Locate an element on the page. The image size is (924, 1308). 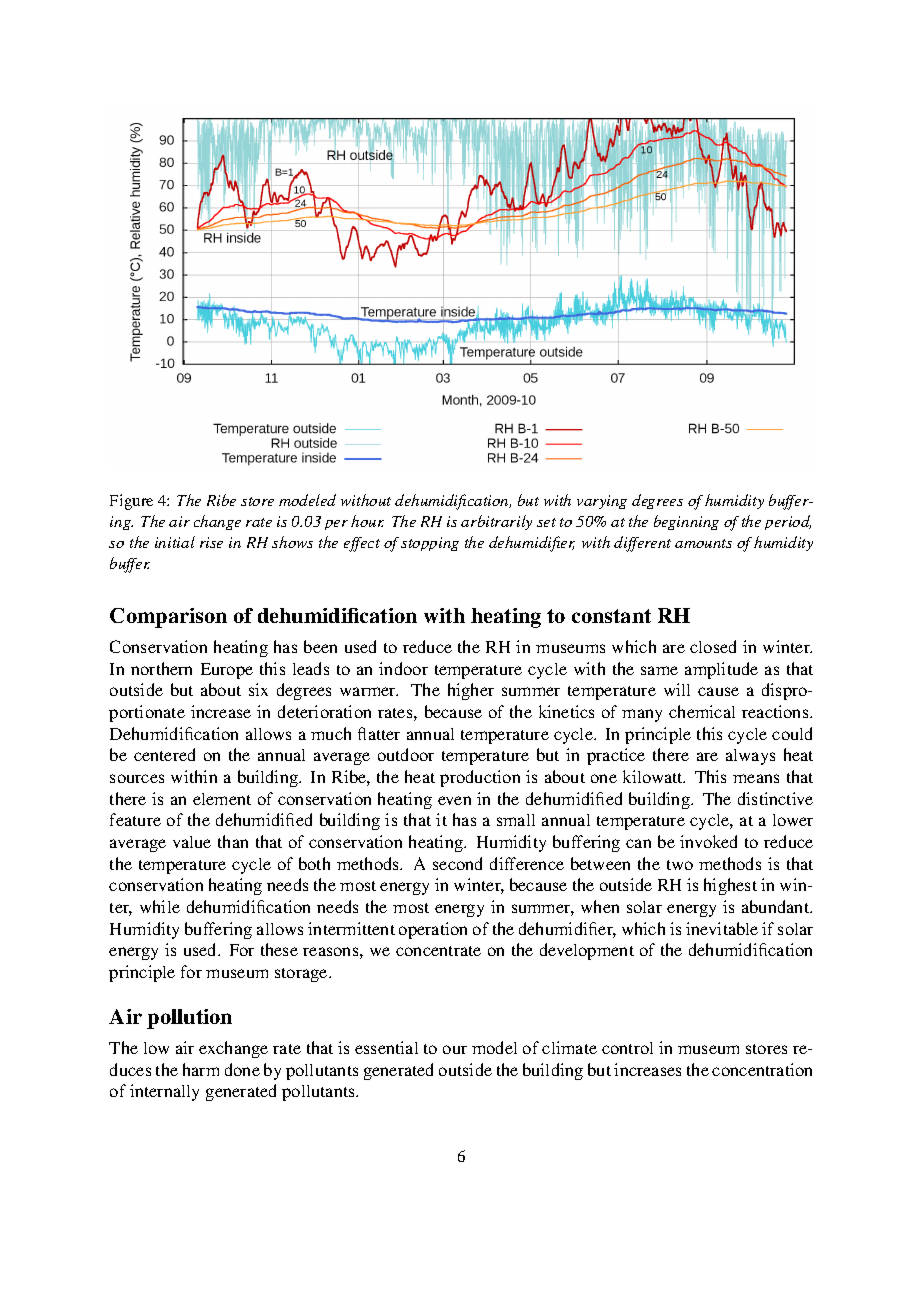
inevitable is located at coordinates (722, 928).
